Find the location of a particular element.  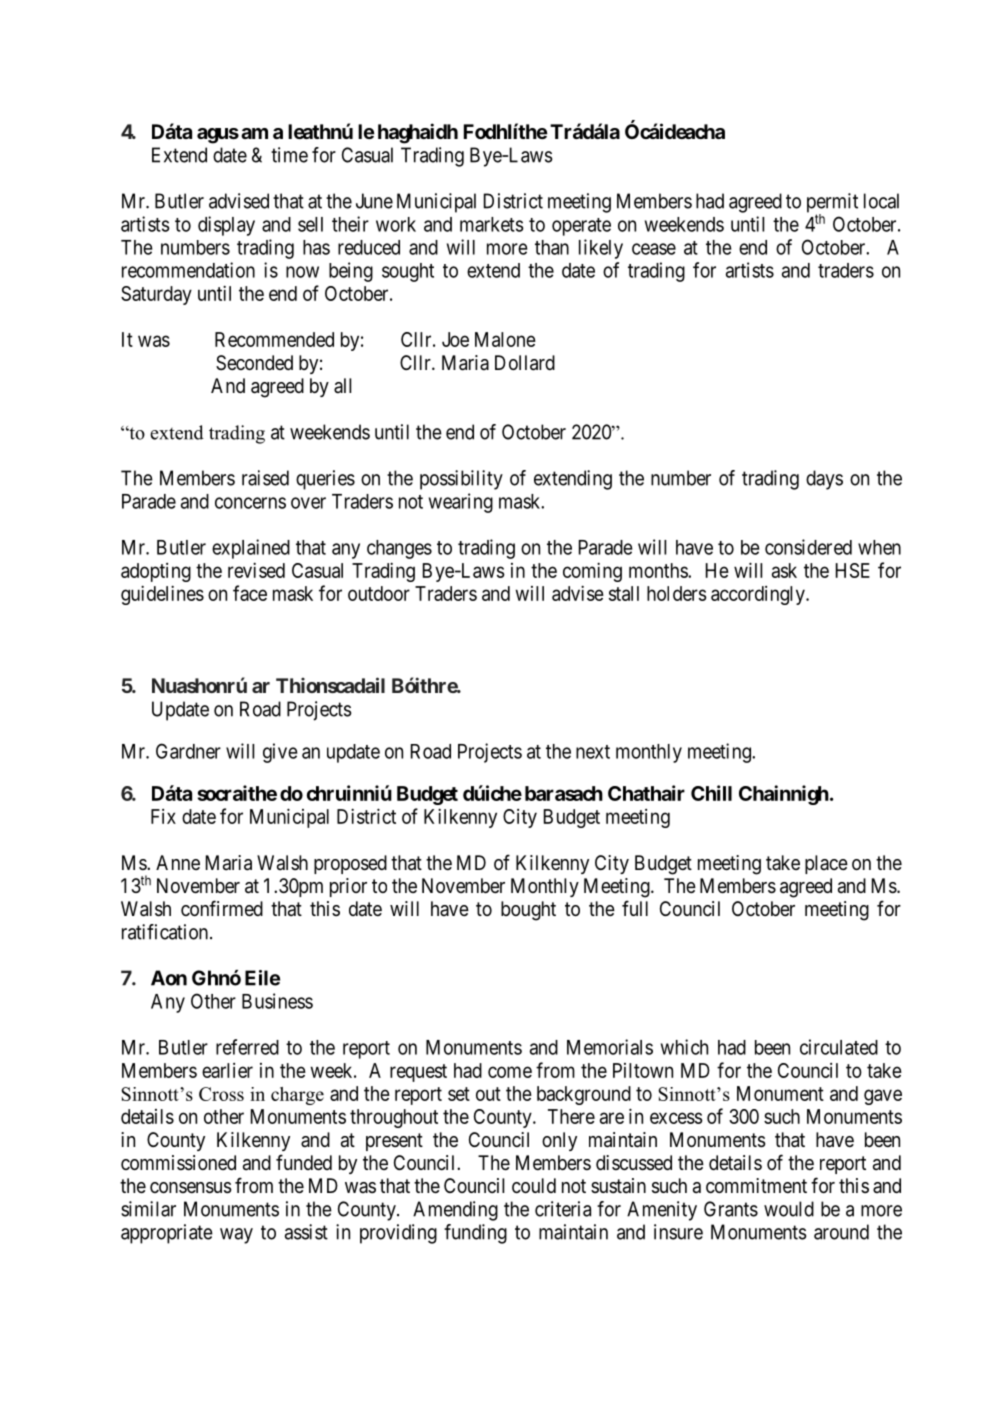

considered is located at coordinates (808, 547).
